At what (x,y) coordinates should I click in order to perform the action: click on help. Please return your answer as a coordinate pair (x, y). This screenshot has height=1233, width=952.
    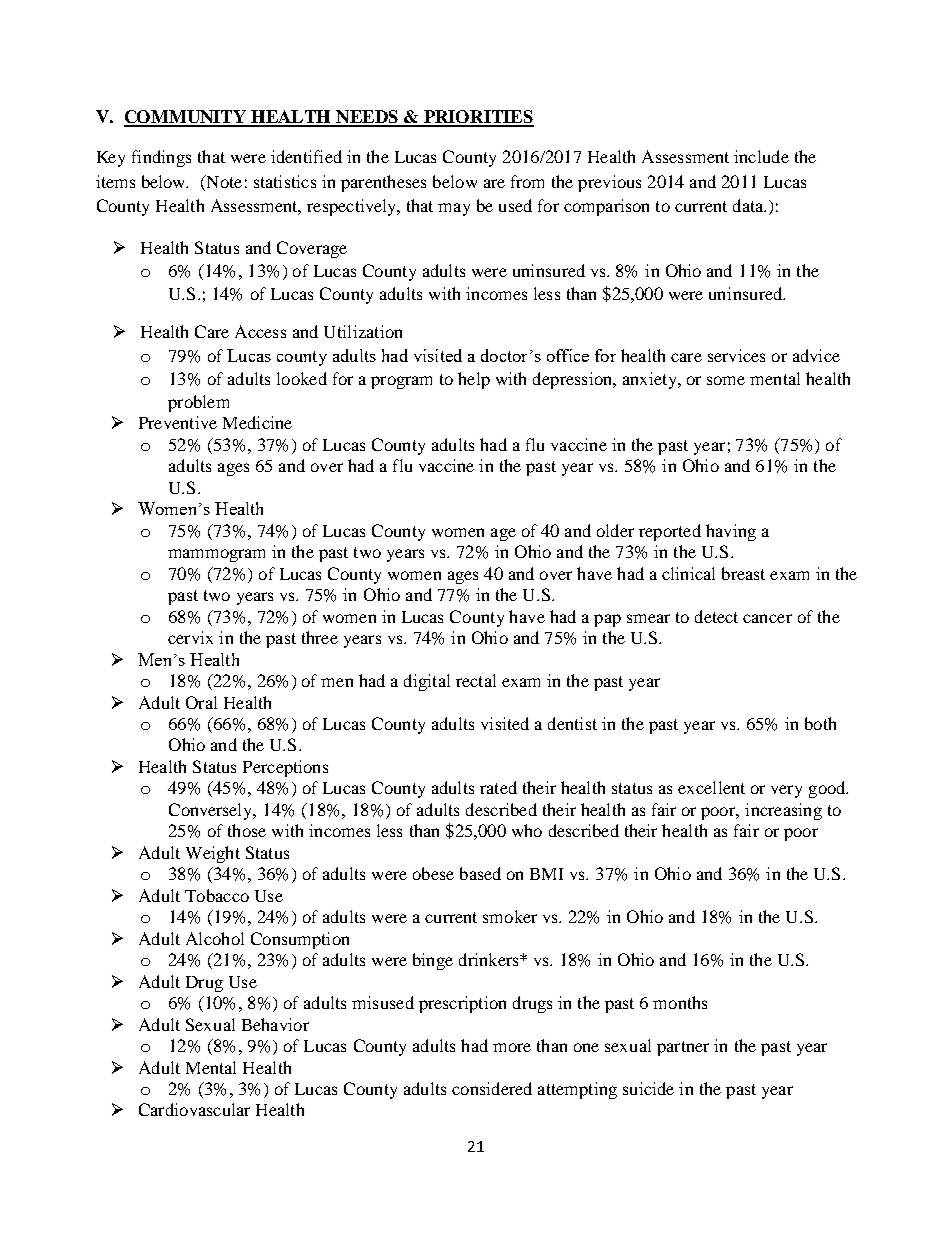
    Looking at the image, I should click on (474, 380).
